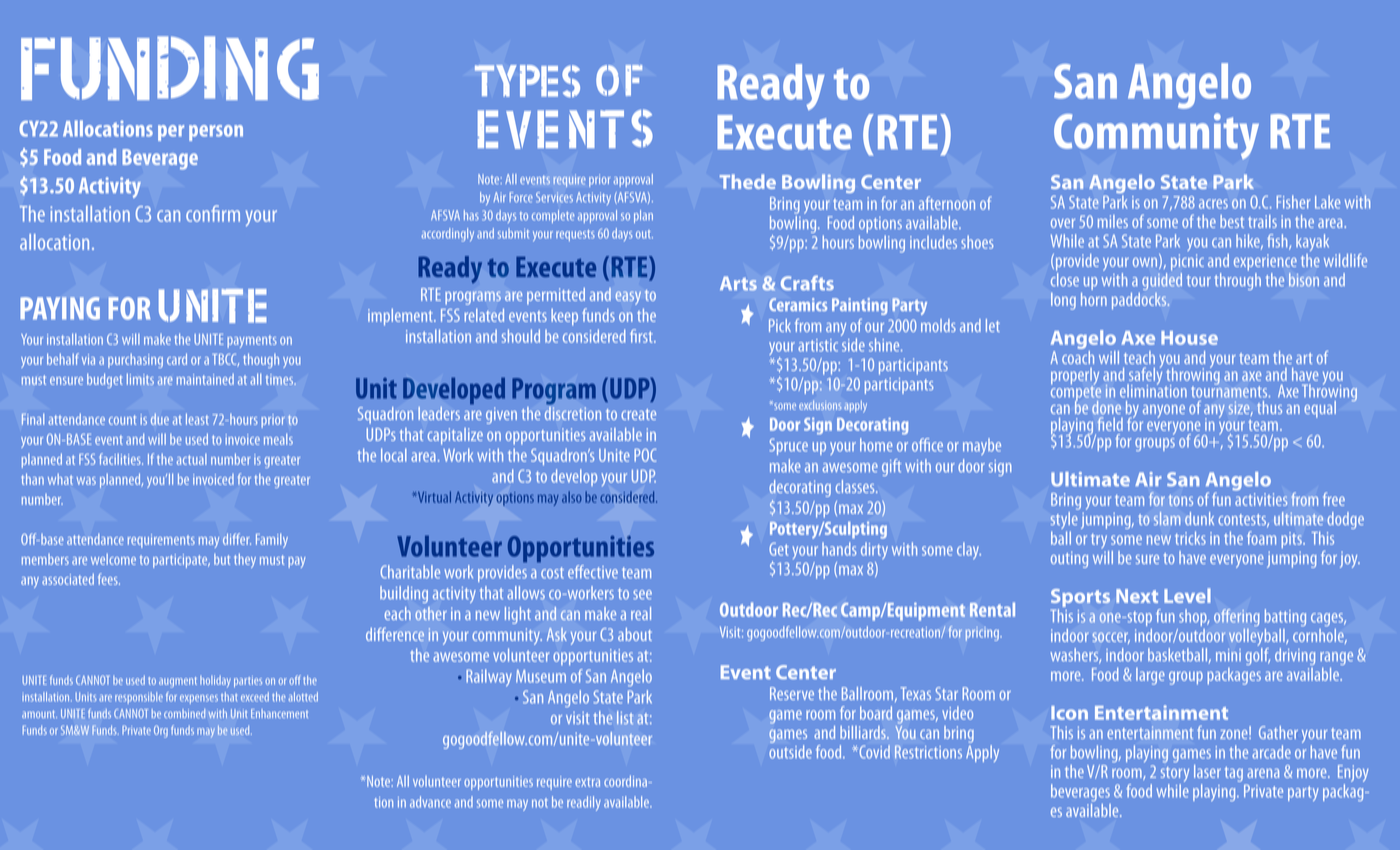 Image resolution: width=1400 pixels, height=850 pixels. I want to click on Org, so click(161, 731).
